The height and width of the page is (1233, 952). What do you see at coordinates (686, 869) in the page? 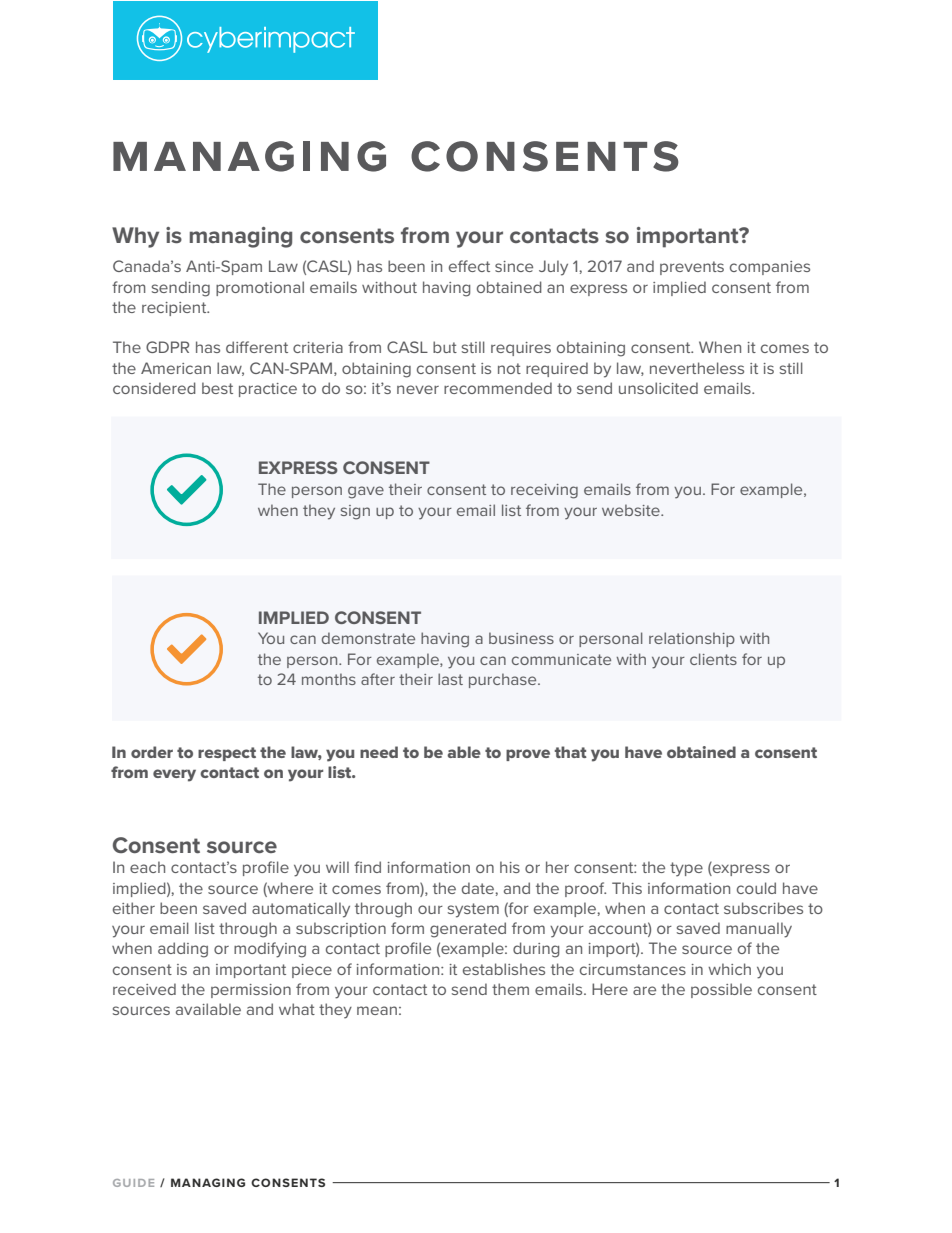
I see `type` at bounding box center [686, 869].
